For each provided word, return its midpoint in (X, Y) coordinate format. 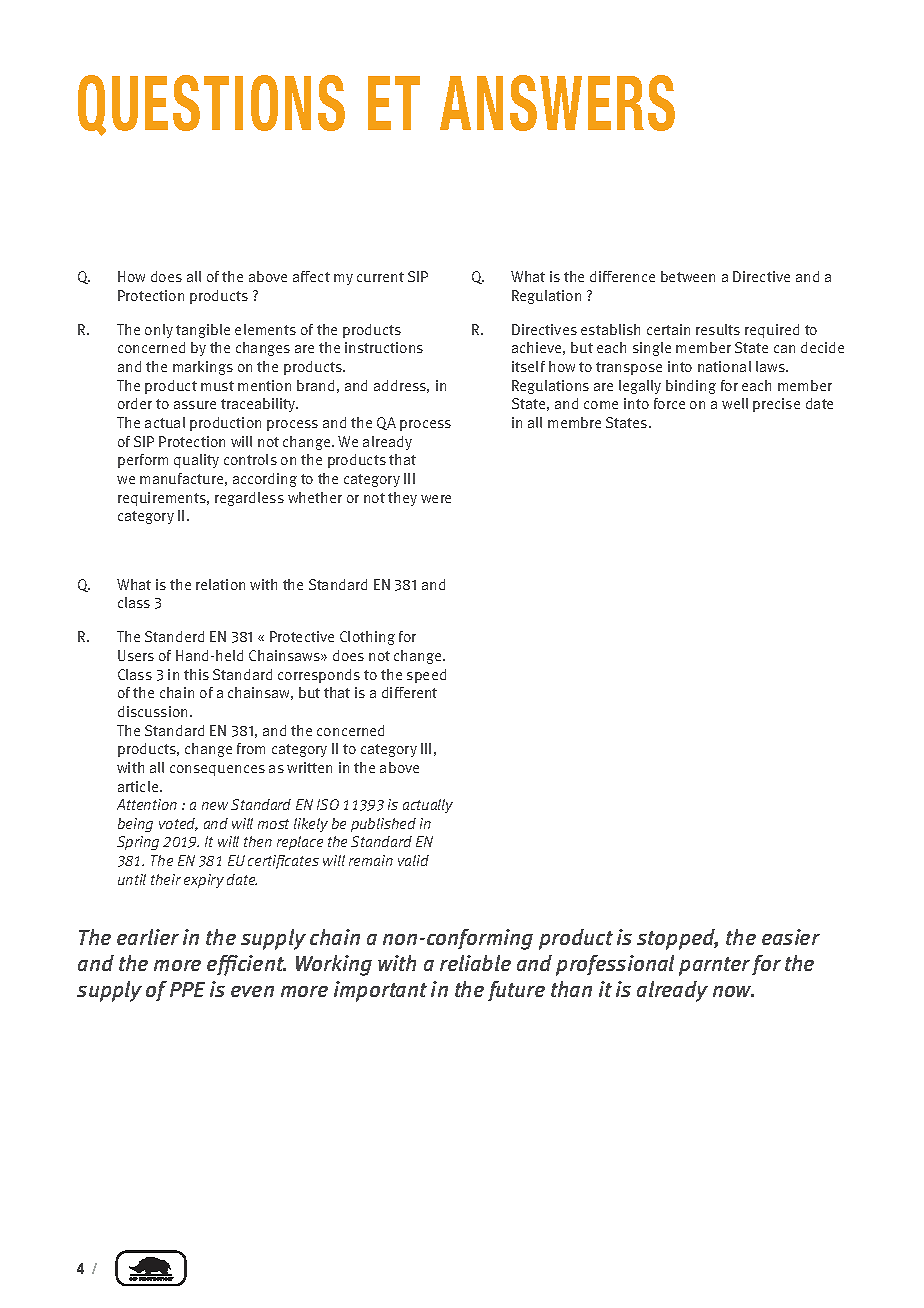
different (409, 692)
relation (220, 584)
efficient (246, 965)
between (688, 276)
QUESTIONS (211, 105)
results (718, 329)
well (735, 403)
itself (528, 366)
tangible (203, 331)
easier (791, 937)
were (436, 499)
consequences (217, 770)
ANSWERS (557, 103)
